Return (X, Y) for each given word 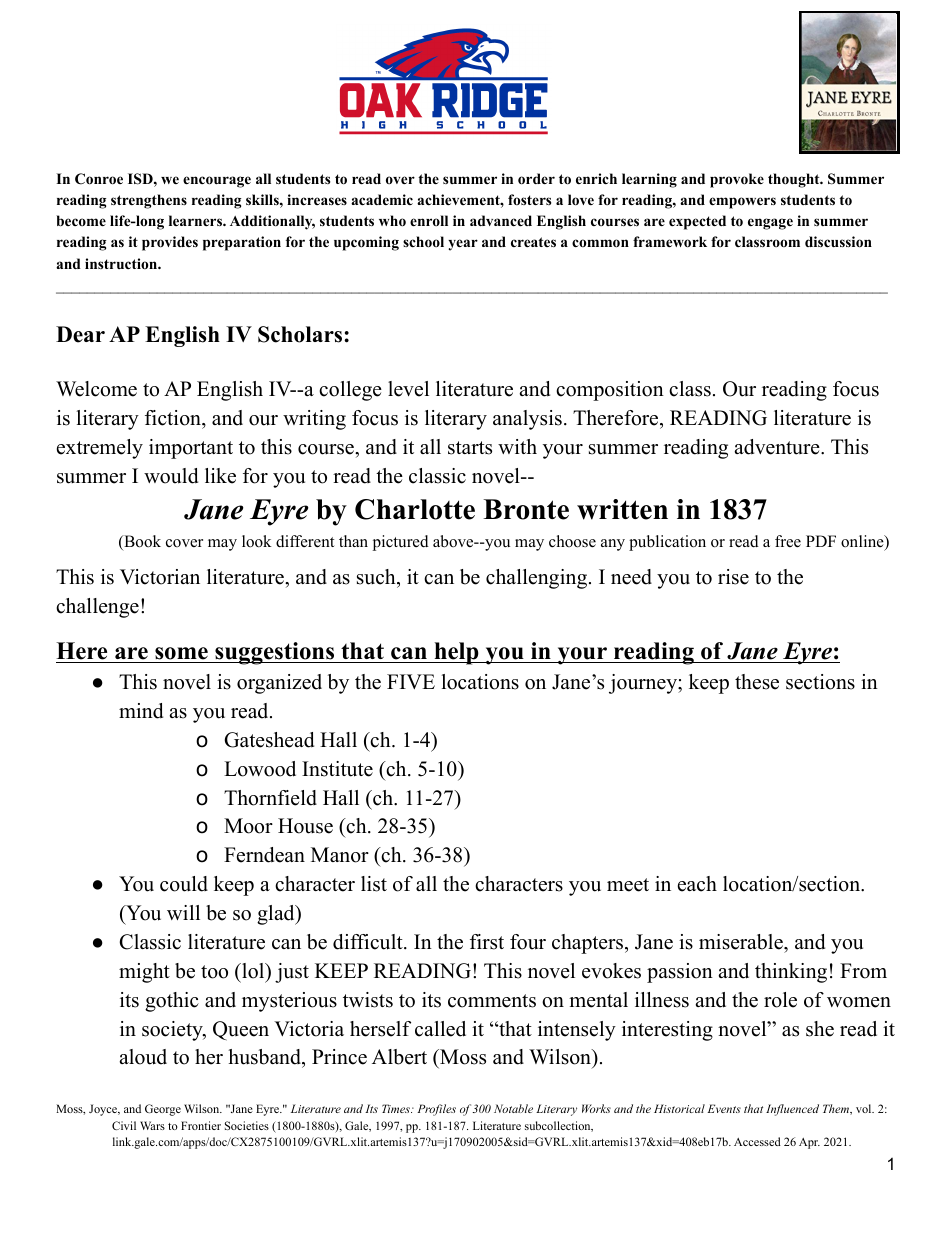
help (456, 653)
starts (470, 448)
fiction (174, 419)
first (487, 942)
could (184, 884)
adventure (778, 447)
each (697, 884)
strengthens (149, 201)
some (181, 653)
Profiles (436, 1110)
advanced (501, 220)
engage (770, 224)
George (163, 1110)
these (757, 682)
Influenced (792, 1110)
